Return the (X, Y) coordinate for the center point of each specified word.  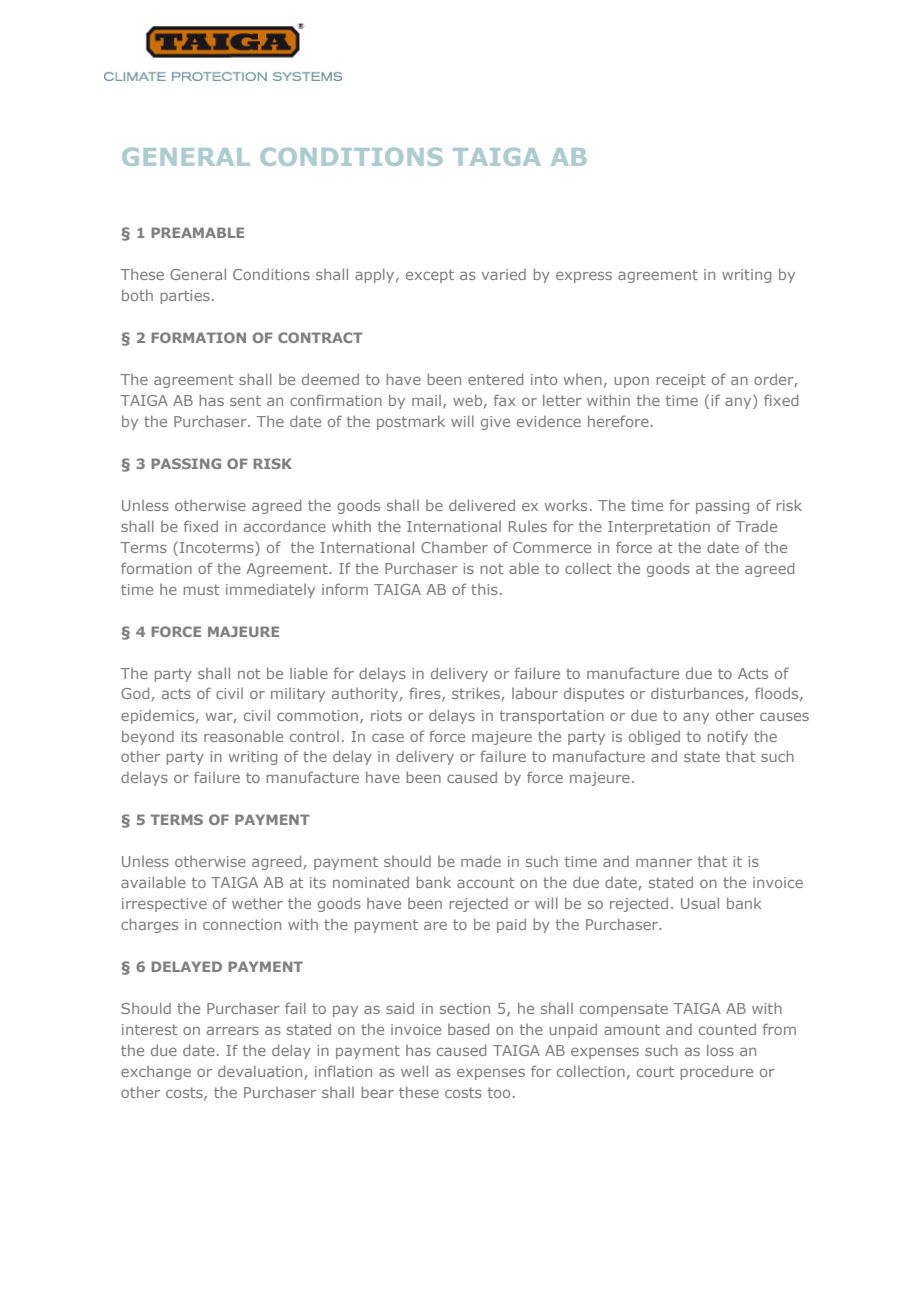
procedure (717, 1072)
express (584, 277)
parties (185, 297)
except (430, 276)
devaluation (260, 1071)
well (414, 1071)
